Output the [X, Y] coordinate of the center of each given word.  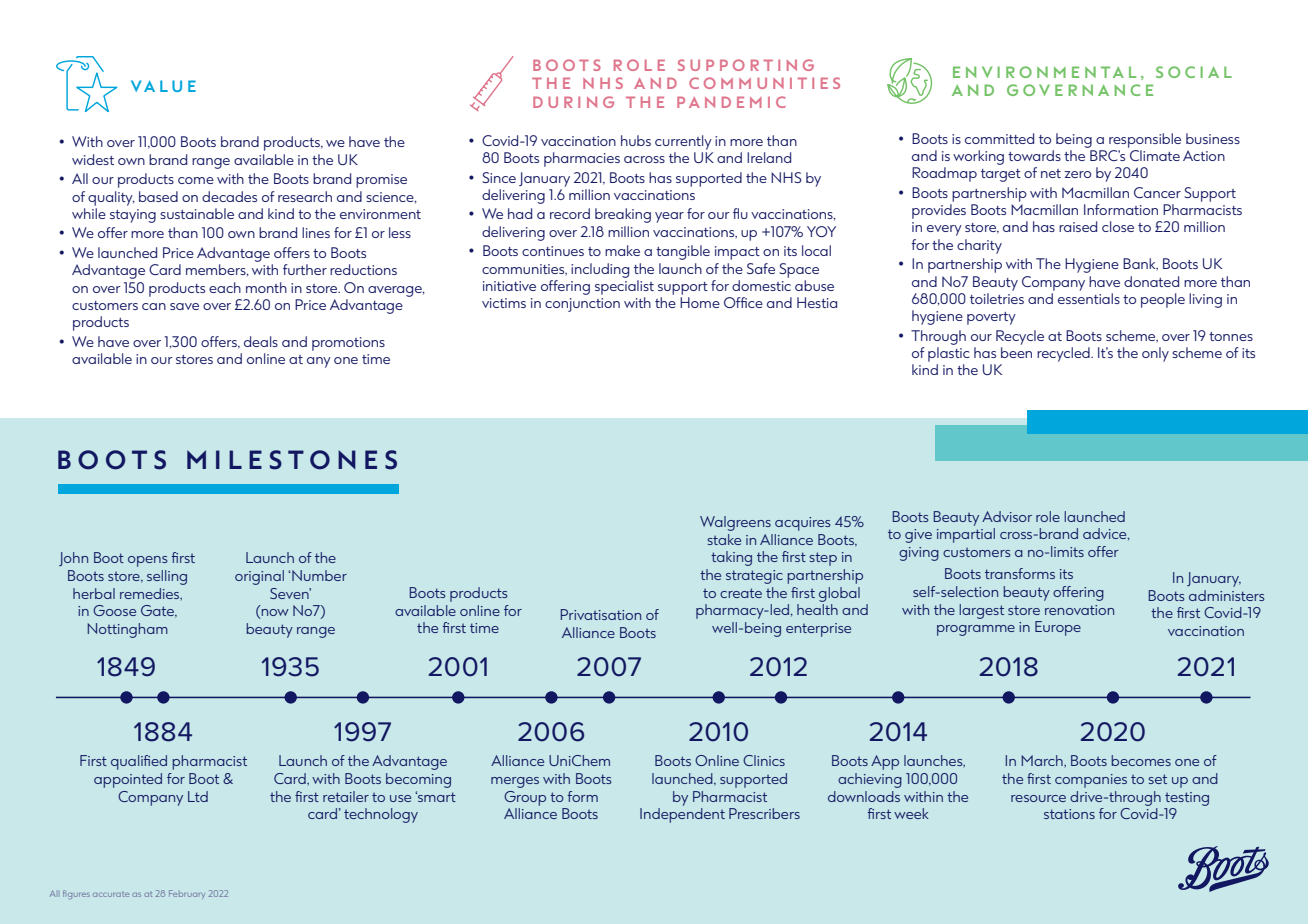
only [1155, 354]
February [187, 894]
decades [229, 196]
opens [148, 561]
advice [1106, 534]
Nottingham [128, 630]
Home [700, 302]
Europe [1058, 628]
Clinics [764, 760]
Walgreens [735, 523]
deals [261, 341]
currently [683, 142]
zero [1078, 174]
